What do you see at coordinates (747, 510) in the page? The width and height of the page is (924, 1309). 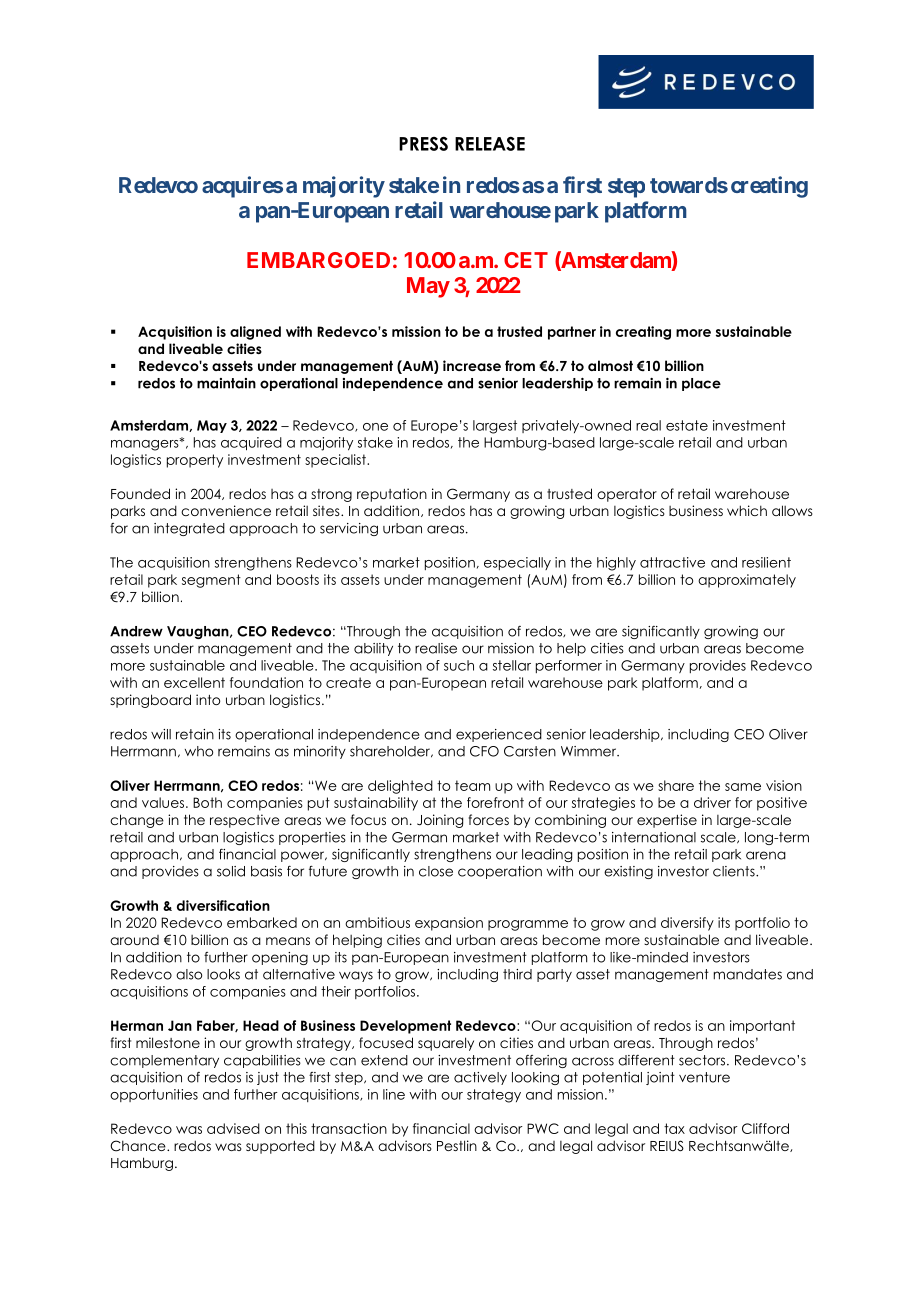 I see `which` at bounding box center [747, 510].
